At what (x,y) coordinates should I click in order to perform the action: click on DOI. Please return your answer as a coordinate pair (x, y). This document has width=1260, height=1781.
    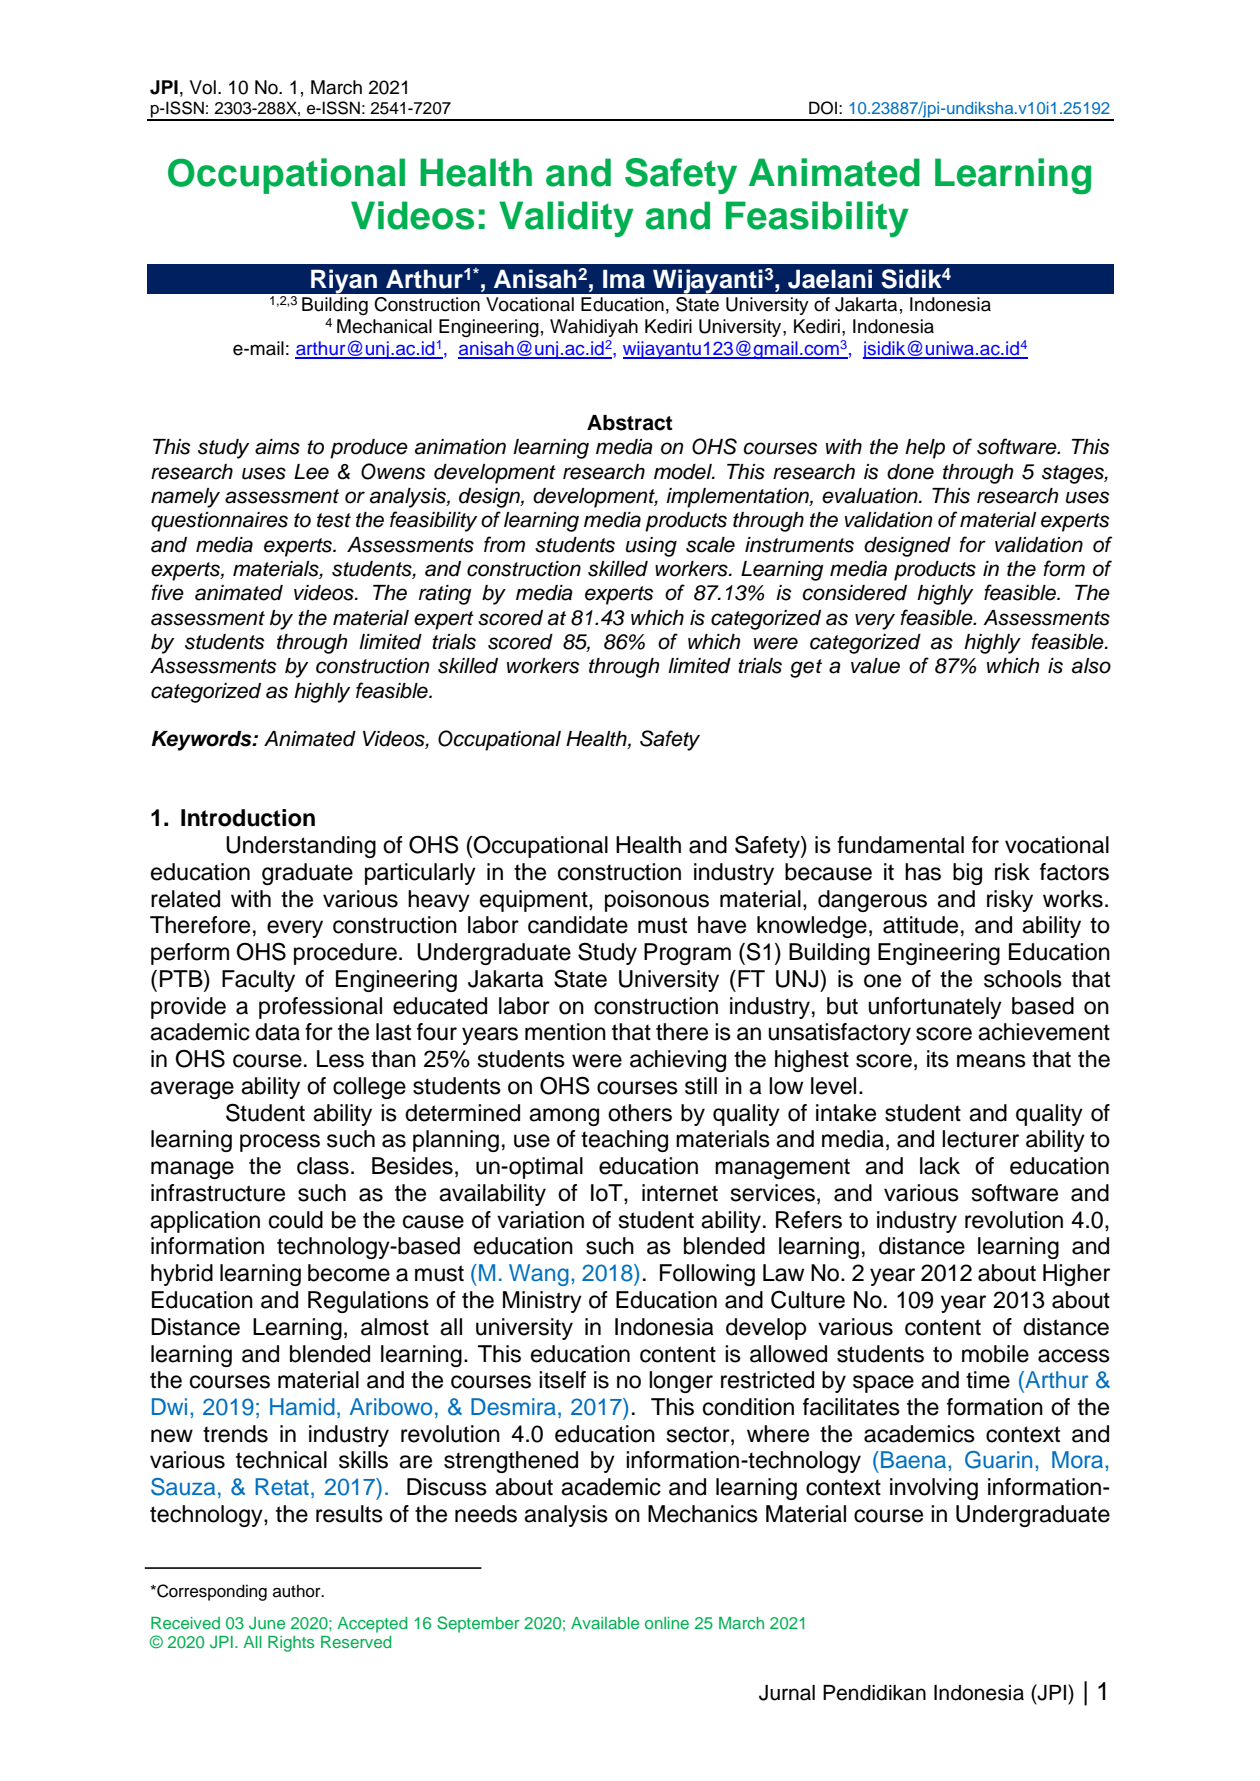
    Looking at the image, I should click on (823, 108).
